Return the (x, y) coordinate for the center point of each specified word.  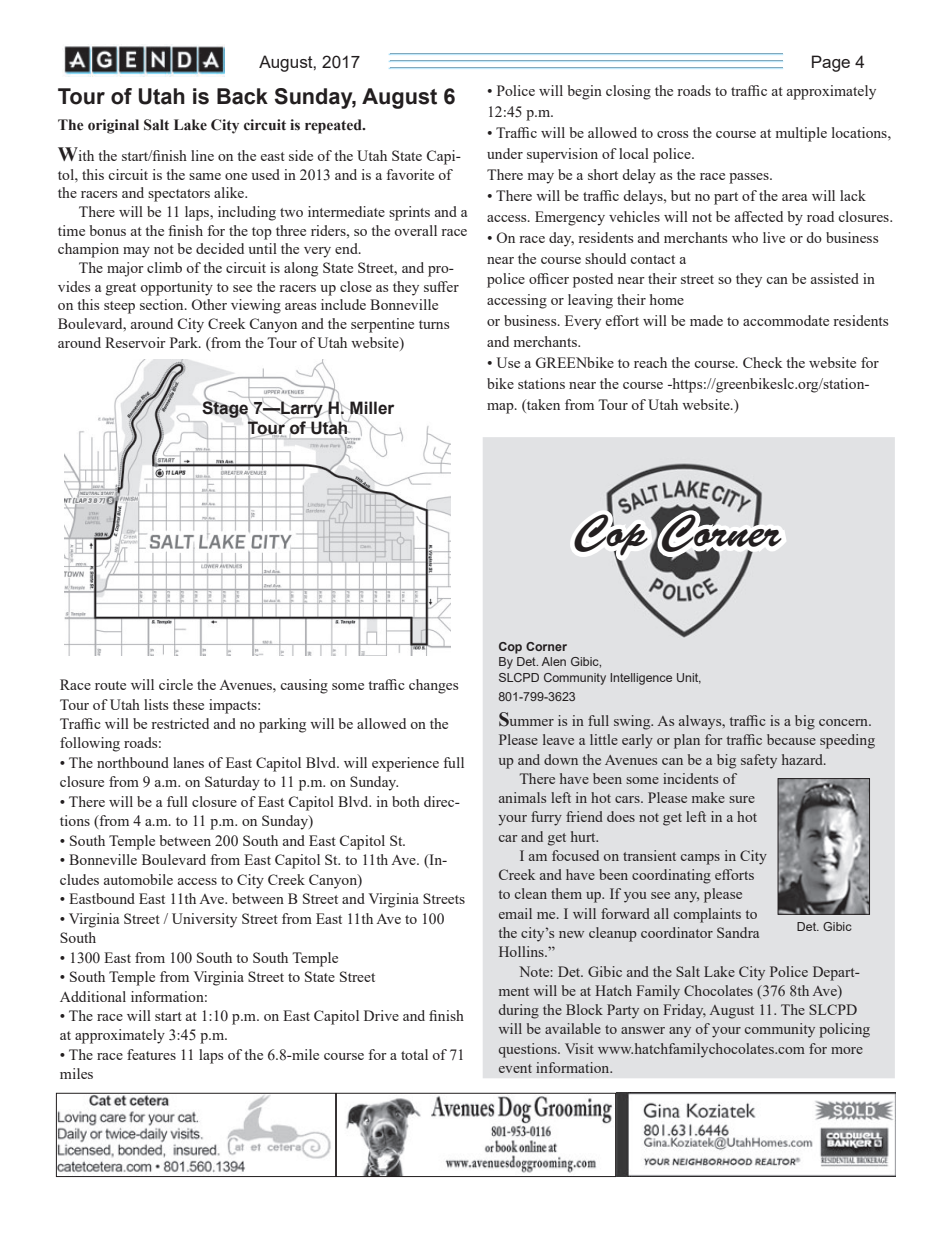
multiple (801, 134)
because (791, 739)
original (113, 126)
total (414, 1054)
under (505, 153)
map (501, 408)
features (151, 1054)
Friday (684, 1011)
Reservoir (135, 342)
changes (433, 686)
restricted (180, 723)
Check (762, 362)
